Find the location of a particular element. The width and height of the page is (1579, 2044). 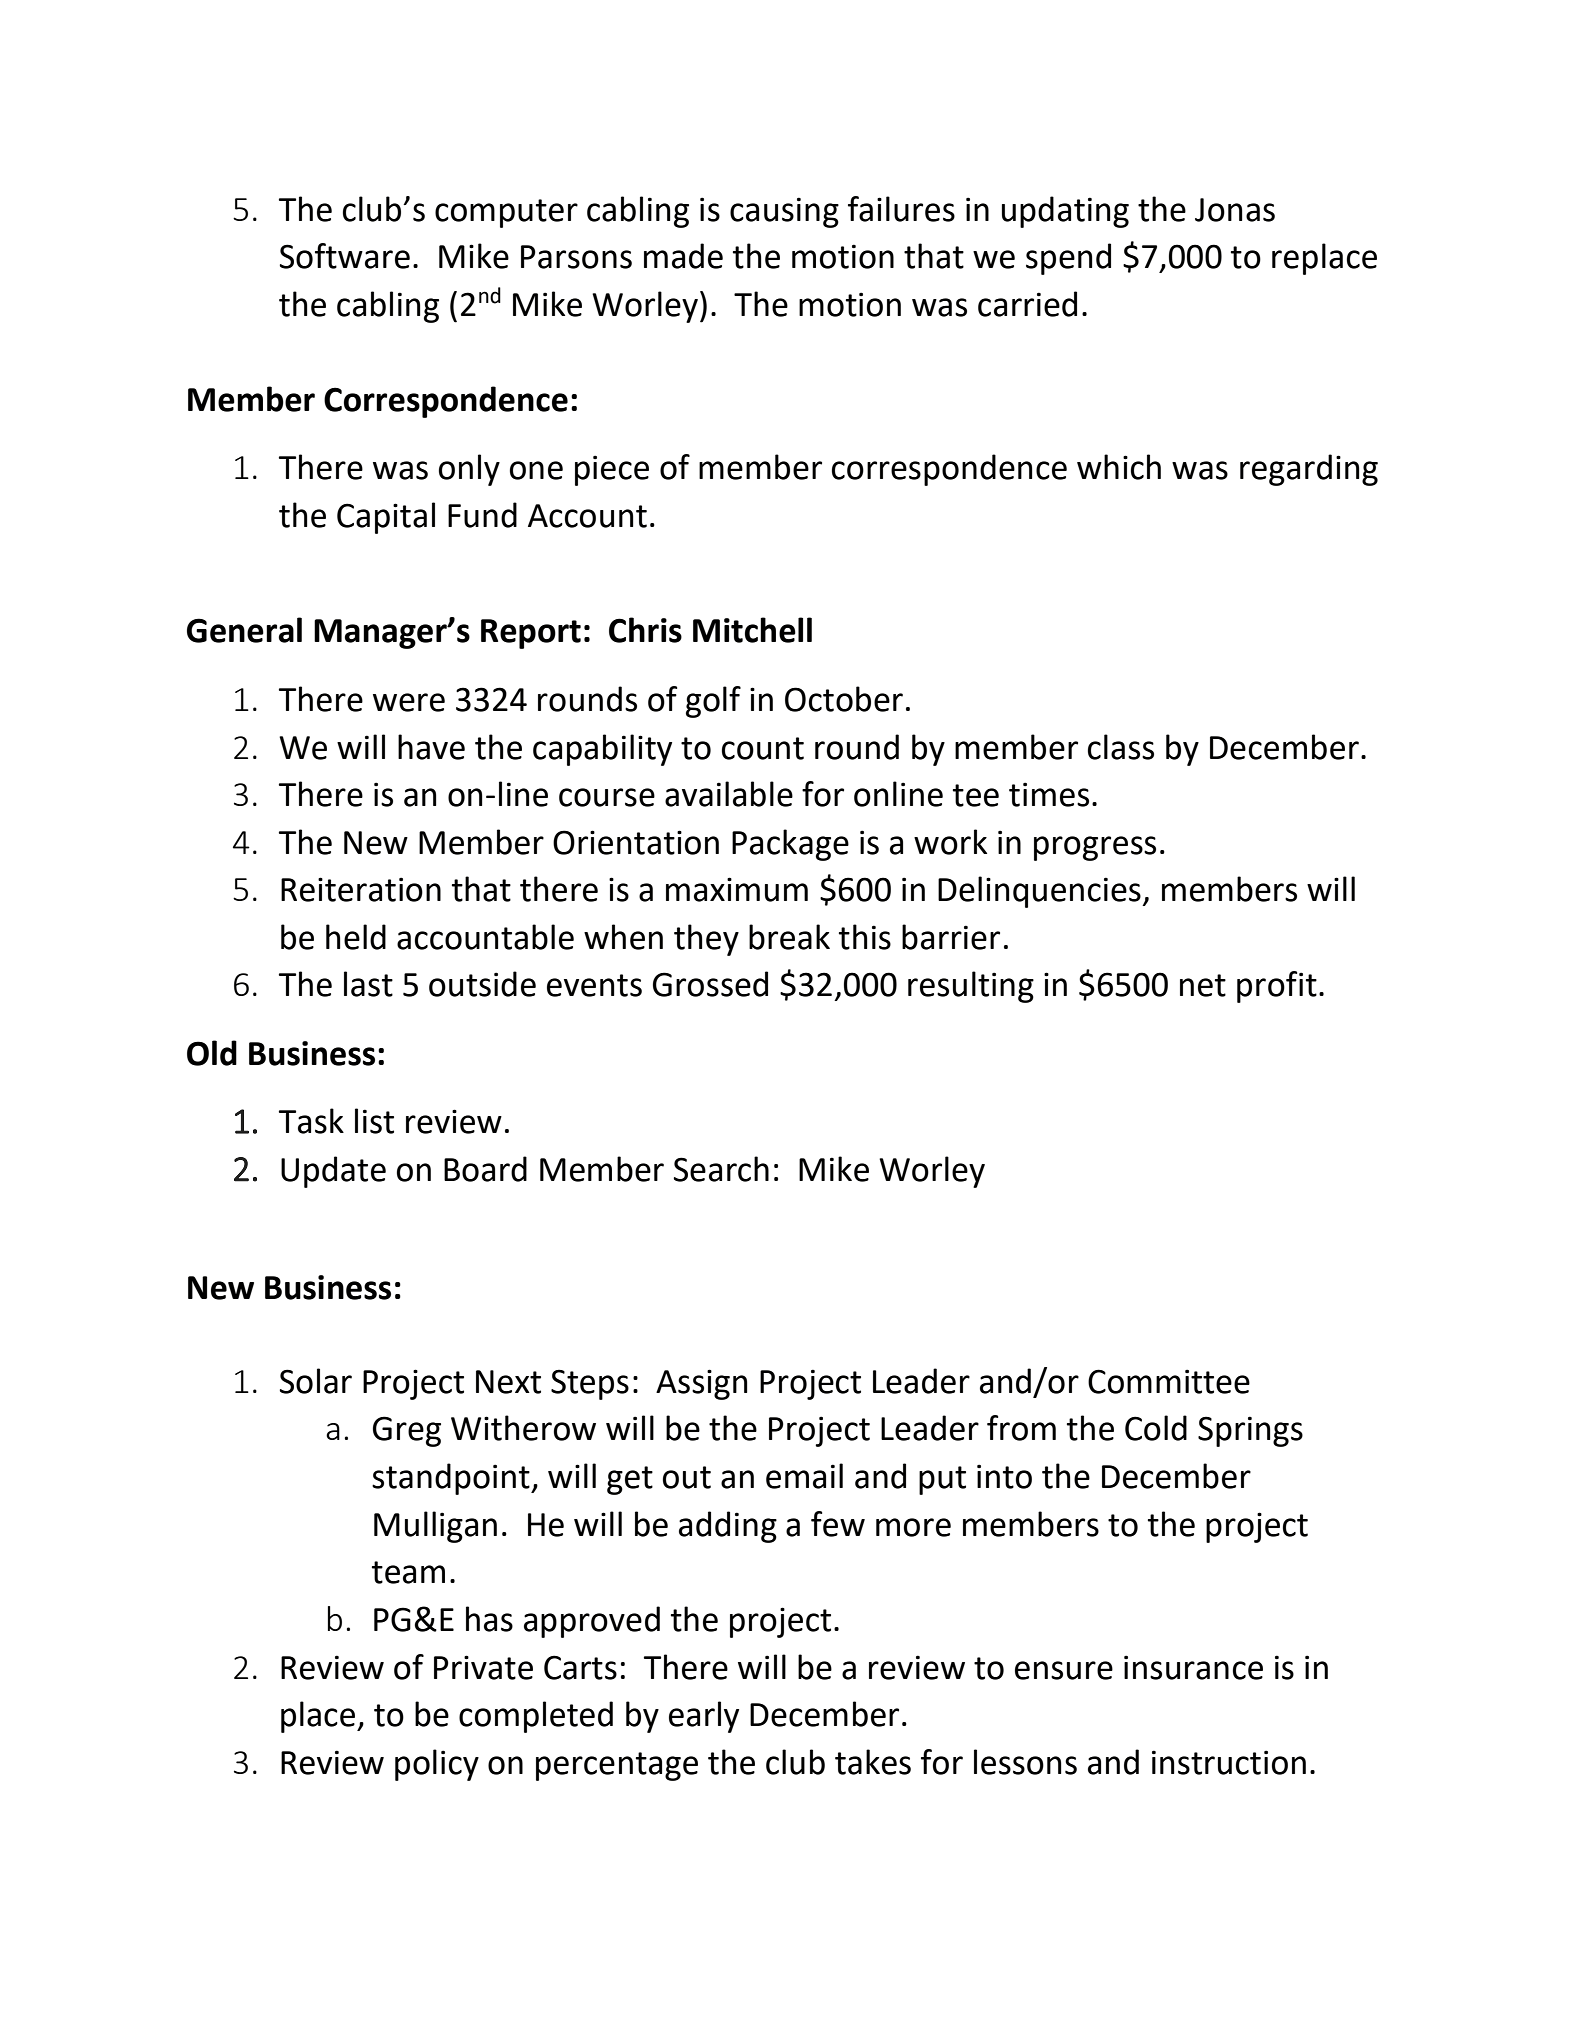

Software is located at coordinates (345, 256).
